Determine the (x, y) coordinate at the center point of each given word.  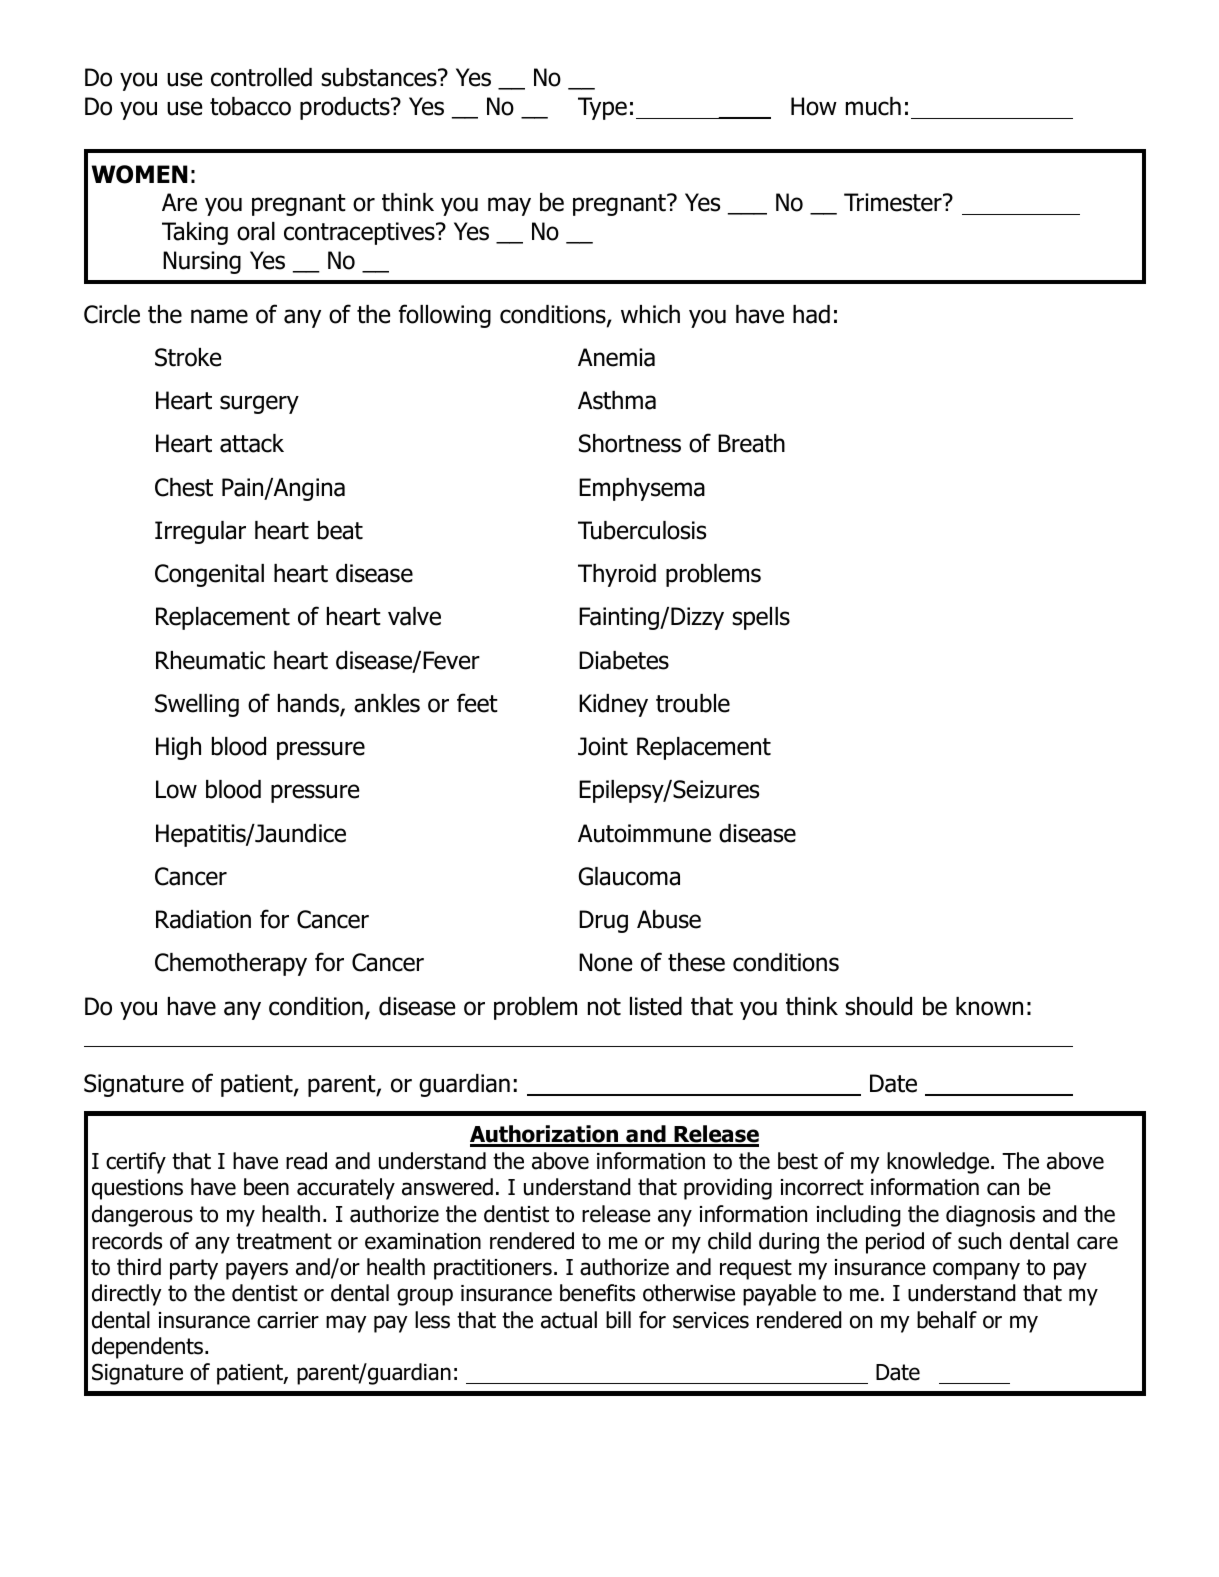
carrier (288, 1320)
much (873, 106)
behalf (947, 1320)
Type (602, 108)
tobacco (250, 106)
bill (618, 1320)
